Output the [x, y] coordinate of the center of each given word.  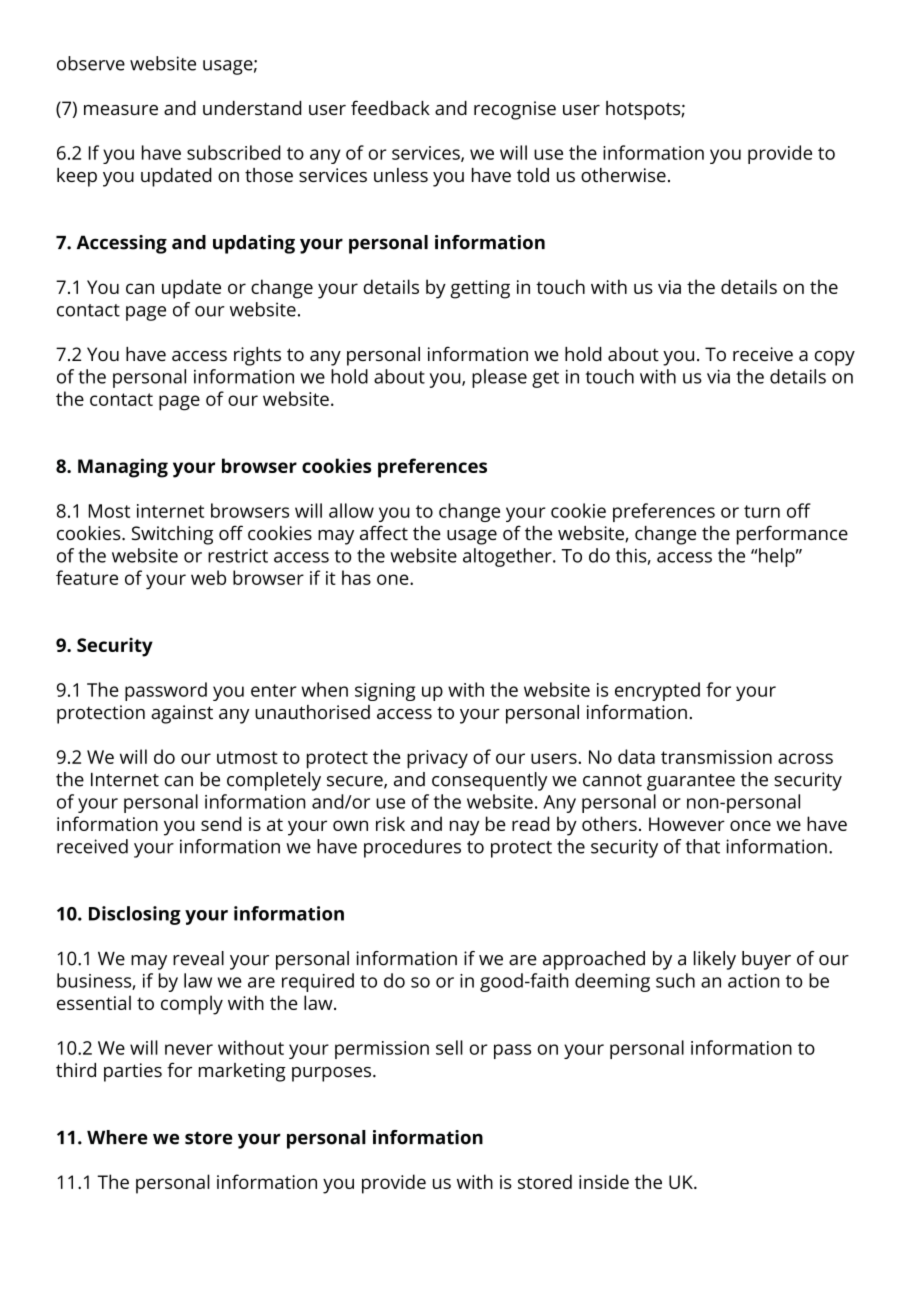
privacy [437, 759]
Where [117, 1137]
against [182, 714]
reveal [198, 958]
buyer [766, 960]
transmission [716, 757]
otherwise [623, 175]
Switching [172, 535]
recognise [515, 110]
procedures [412, 848]
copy [835, 358]
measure [121, 110]
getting [480, 289]
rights [257, 356]
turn [762, 511]
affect [384, 532]
